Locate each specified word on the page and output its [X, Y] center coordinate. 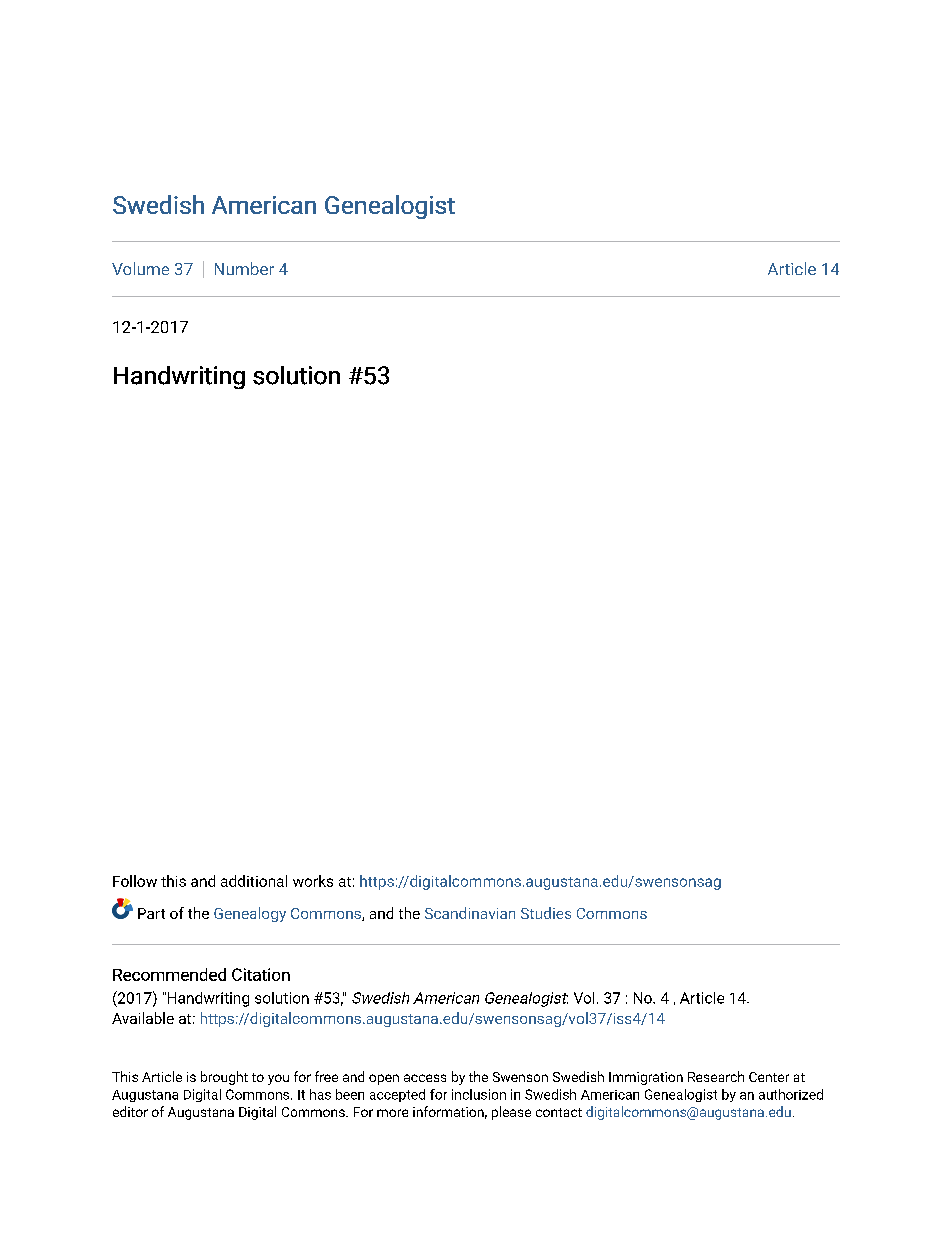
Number [244, 268]
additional [254, 881]
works [313, 881]
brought [224, 1078]
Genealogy [250, 914]
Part [151, 913]
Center [769, 1077]
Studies [546, 913]
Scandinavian [470, 913]
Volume [140, 268]
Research [716, 1076]
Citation [261, 974]
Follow [135, 881]
